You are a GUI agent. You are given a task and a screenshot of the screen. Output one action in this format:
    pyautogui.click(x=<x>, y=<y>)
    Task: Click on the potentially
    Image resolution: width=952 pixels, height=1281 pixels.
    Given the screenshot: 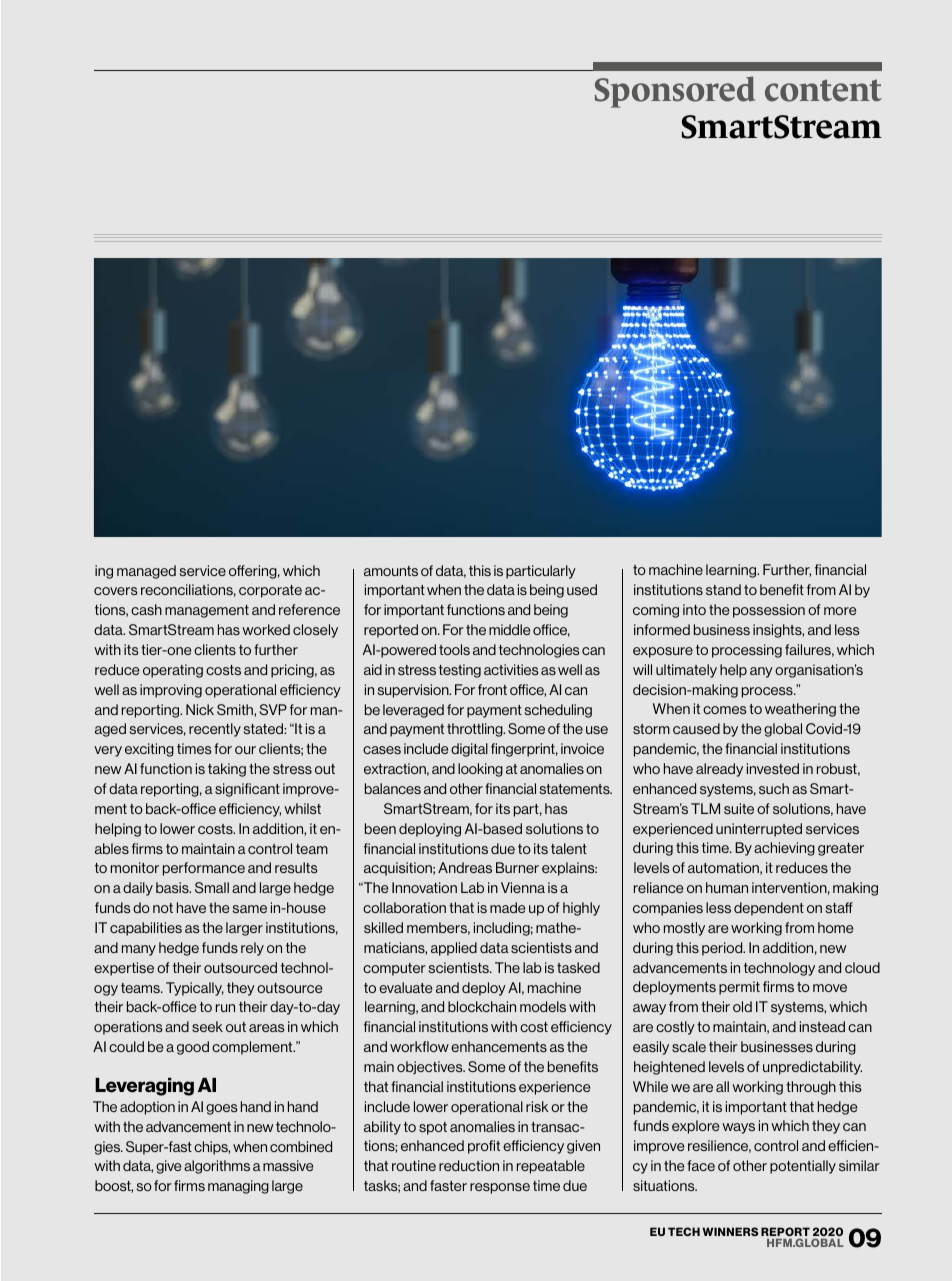 What is the action you would take?
    pyautogui.click(x=803, y=1167)
